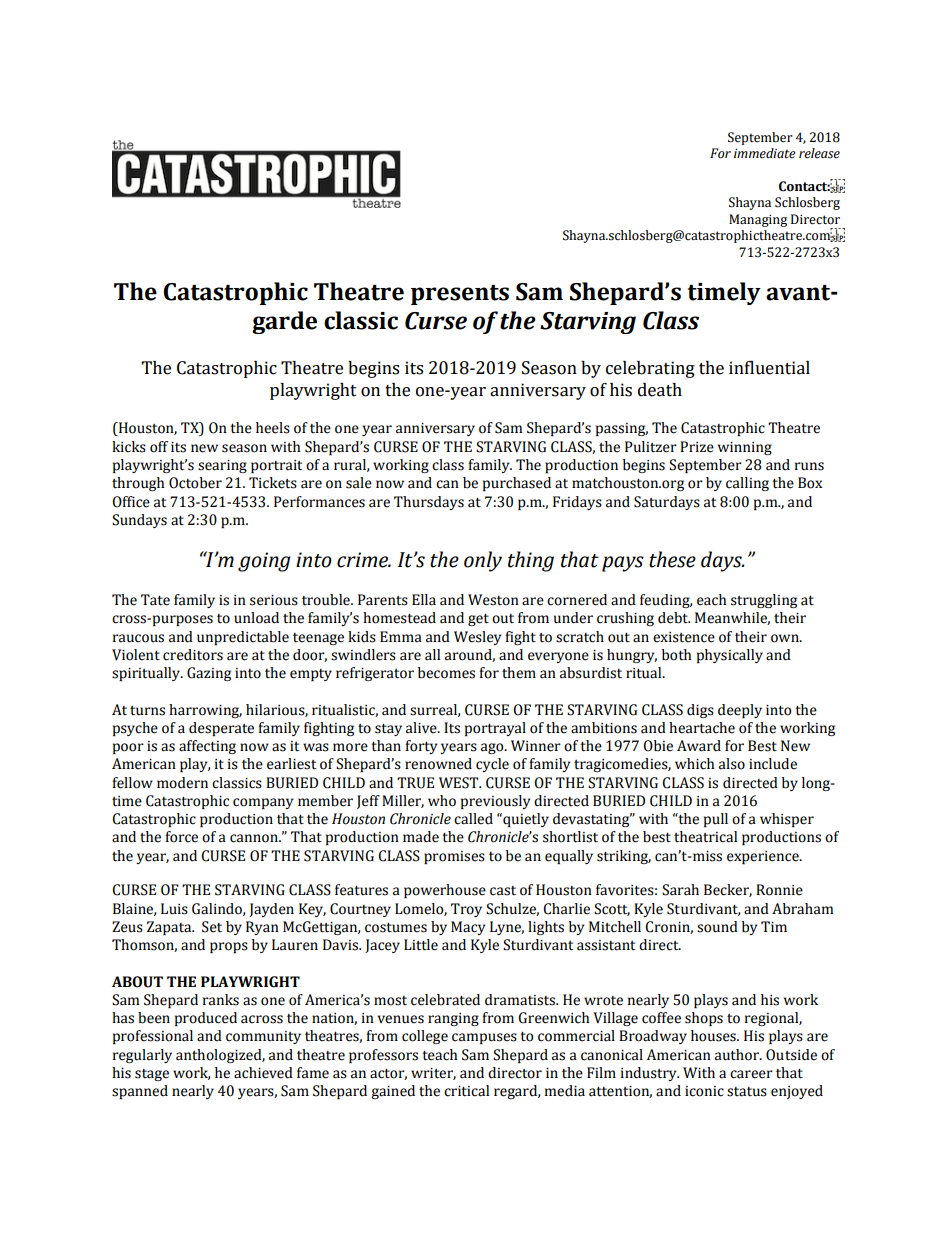  I want to click on heels, so click(273, 428).
